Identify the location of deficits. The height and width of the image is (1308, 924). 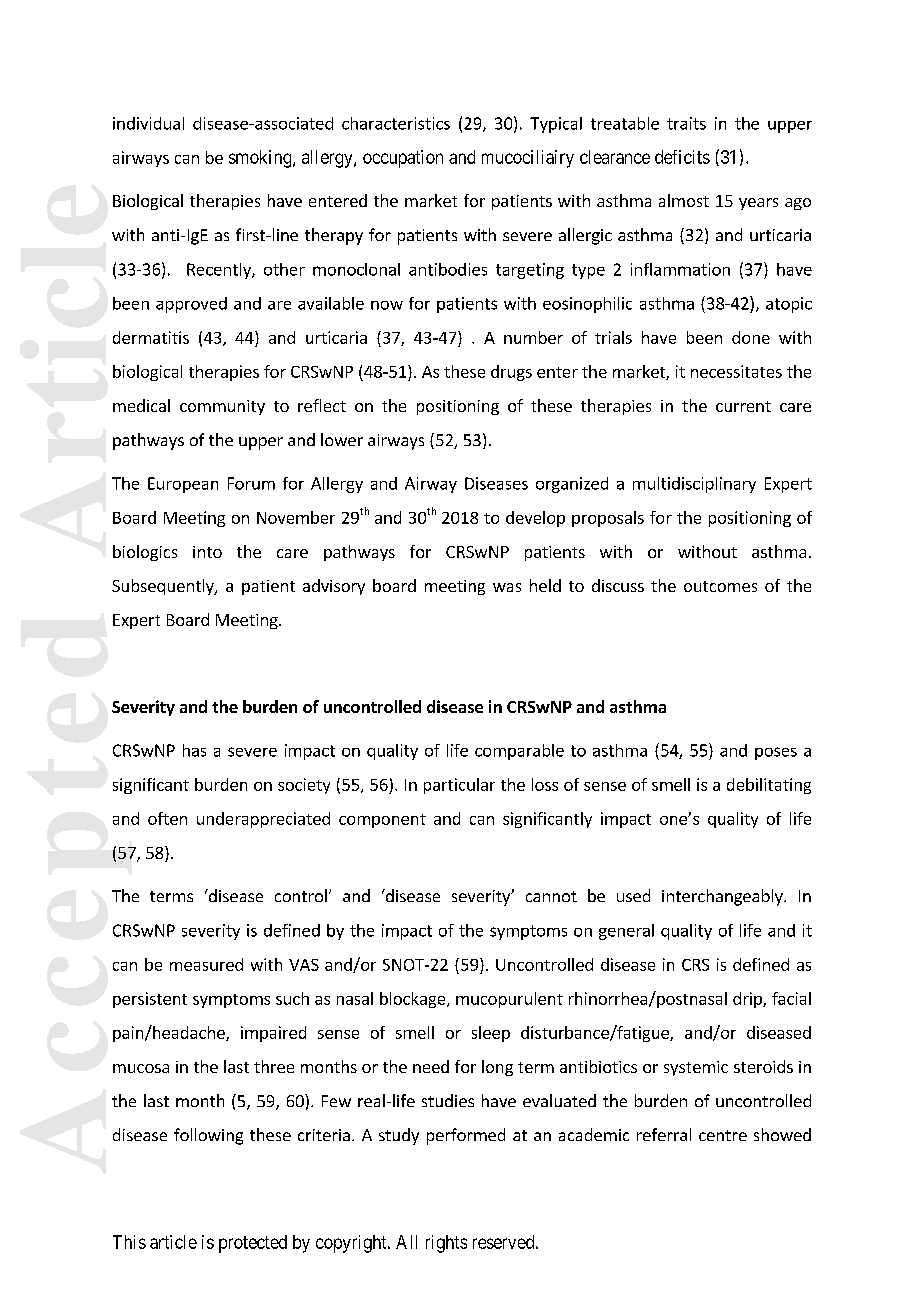
(682, 157).
